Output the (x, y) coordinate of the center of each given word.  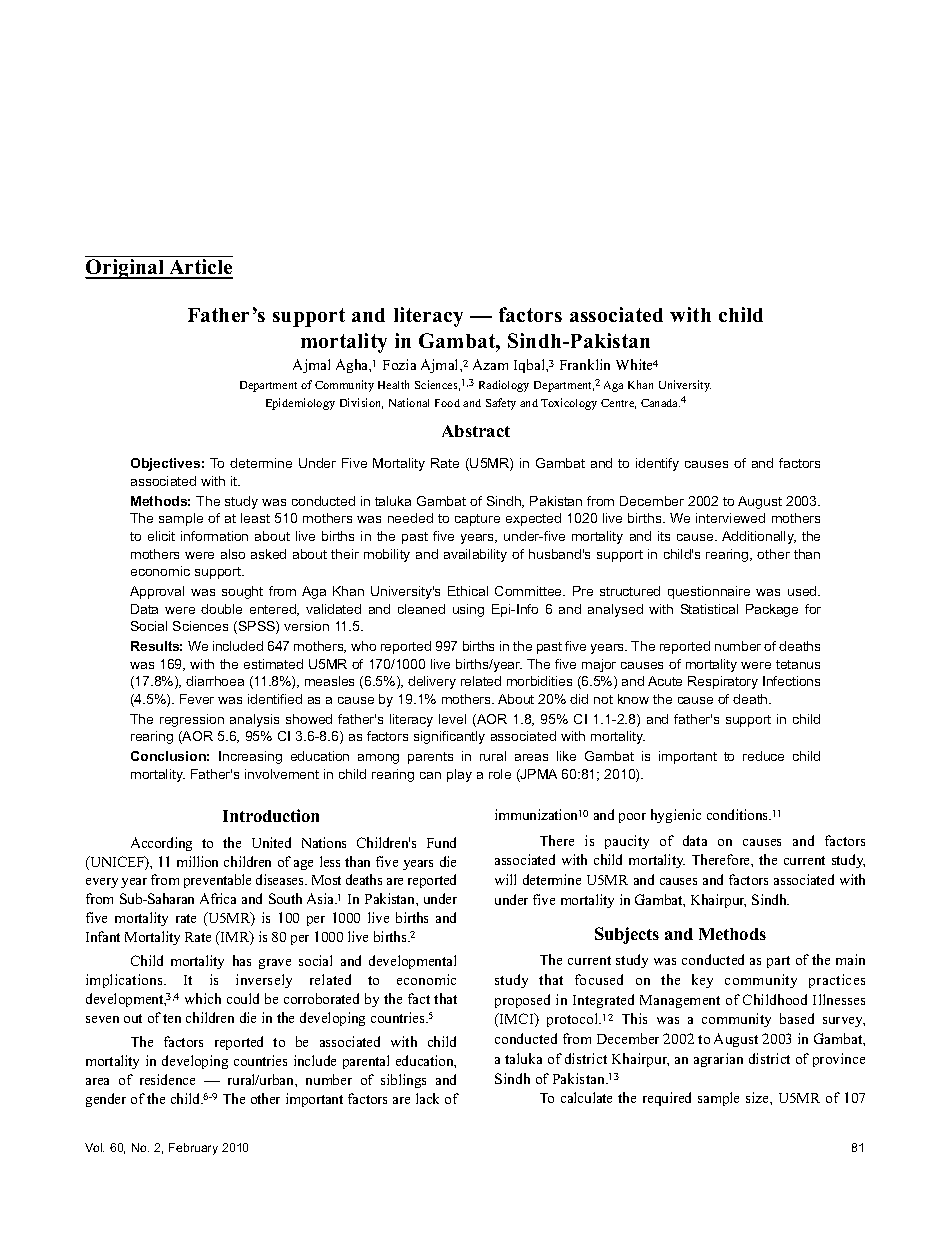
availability (475, 555)
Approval (157, 592)
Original (125, 269)
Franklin (585, 364)
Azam (490, 364)
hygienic (676, 816)
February (193, 1149)
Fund (441, 842)
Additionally (759, 537)
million (197, 861)
